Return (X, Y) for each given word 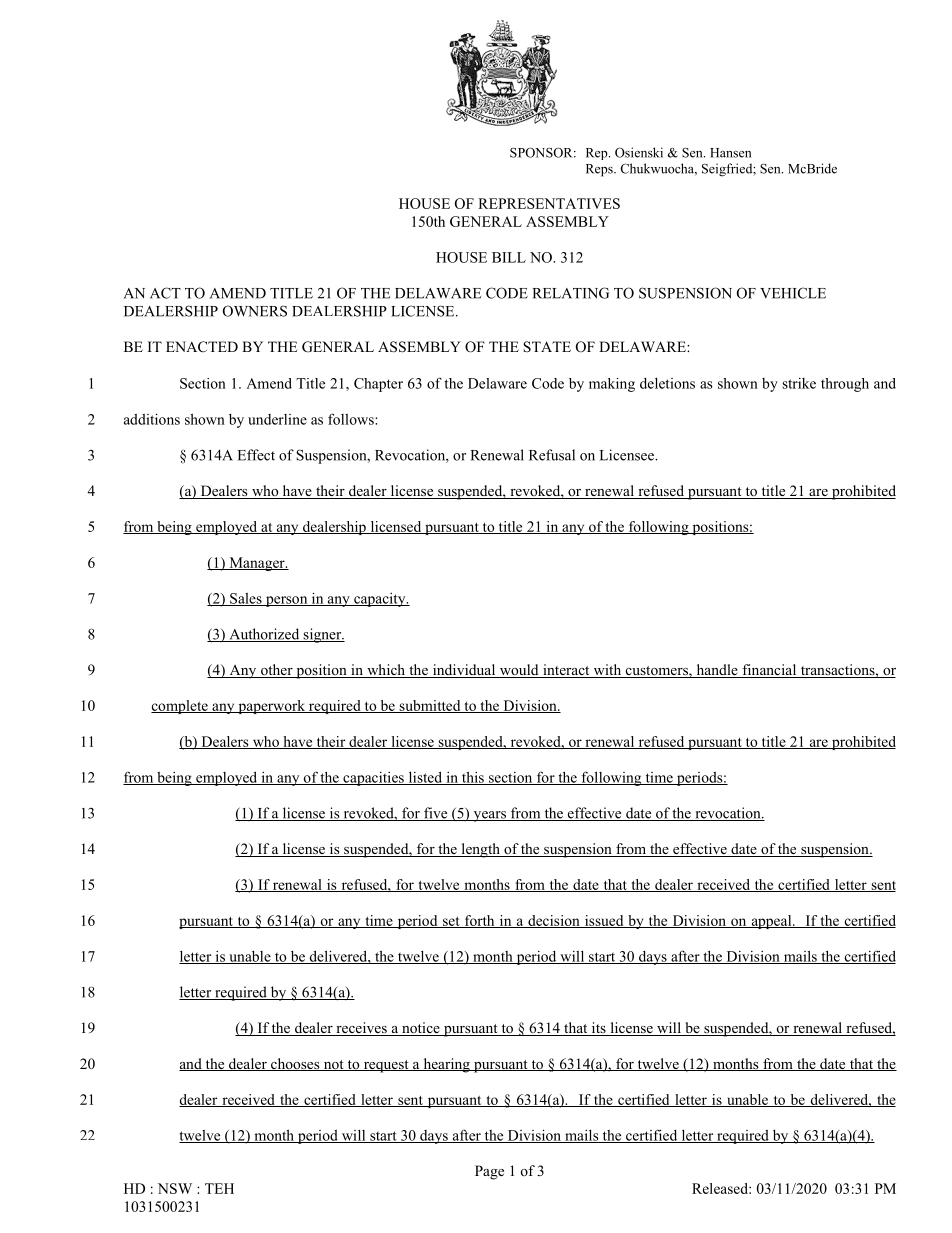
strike (799, 383)
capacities (373, 779)
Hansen (730, 153)
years (489, 816)
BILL (509, 257)
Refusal (552, 455)
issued (604, 921)
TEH (219, 1188)
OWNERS (255, 311)
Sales (246, 599)
